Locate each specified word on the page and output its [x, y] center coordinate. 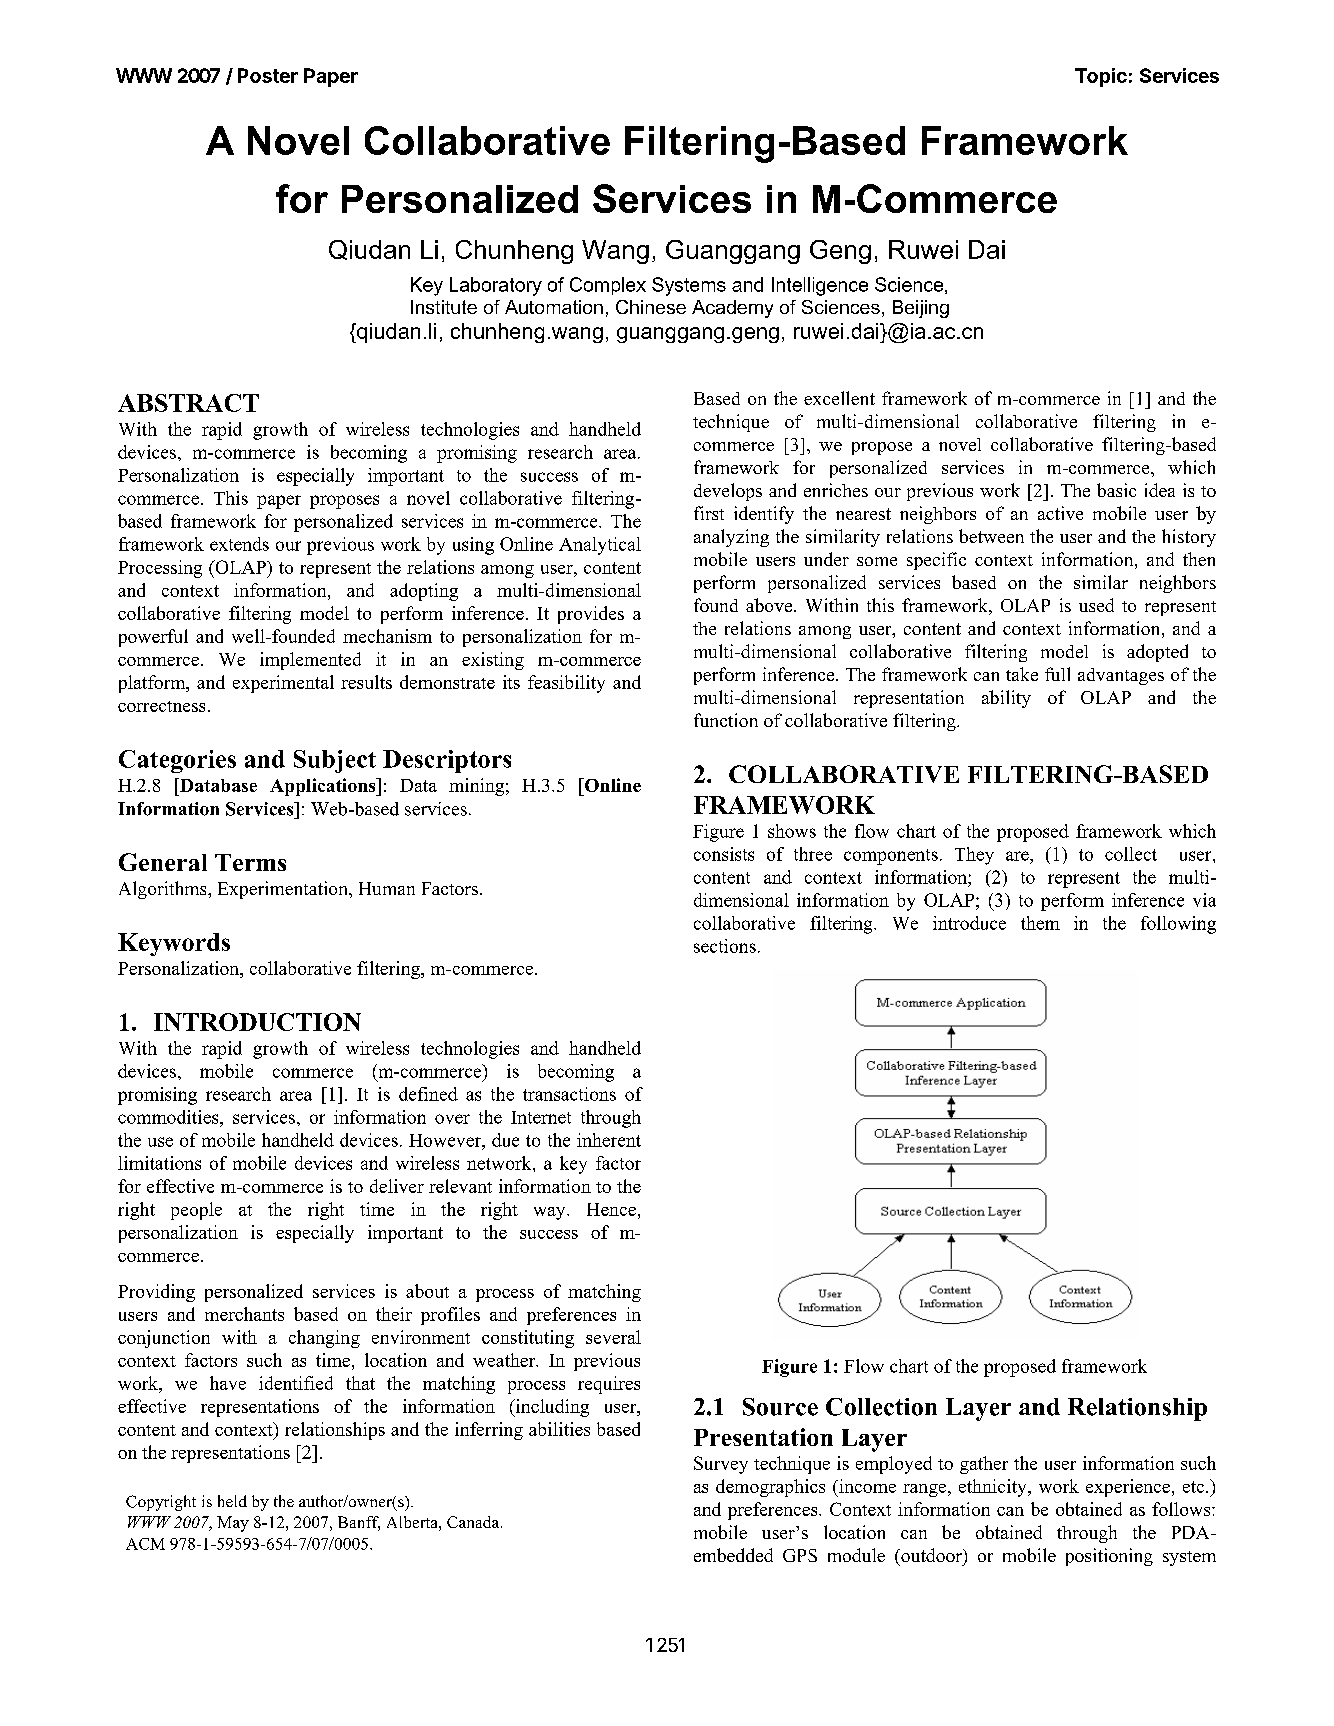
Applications [324, 787]
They [974, 856]
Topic [1101, 77]
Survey [721, 1465]
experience [1128, 1488]
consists [724, 854]
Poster [268, 75]
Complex [608, 286]
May [233, 1524]
